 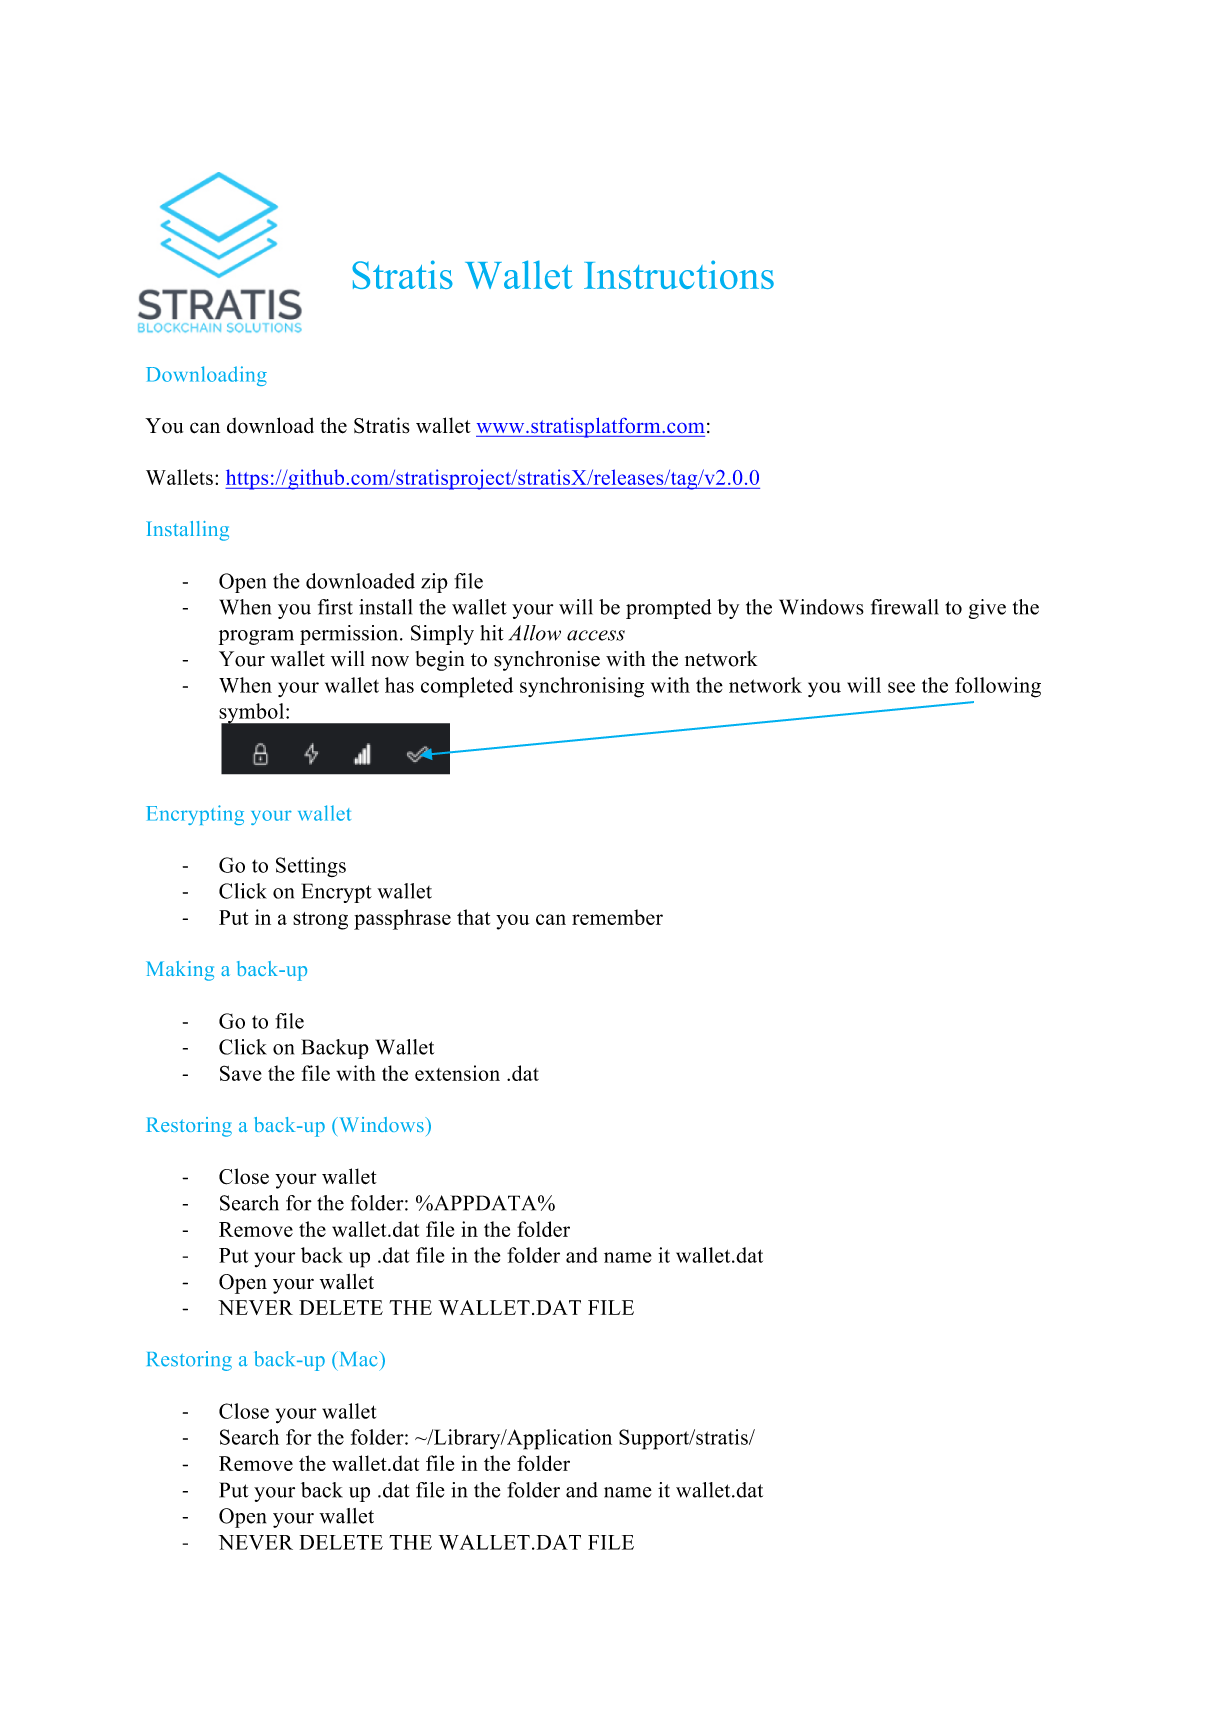 What do you see at coordinates (669, 609) in the page?
I see `prompted` at bounding box center [669, 609].
